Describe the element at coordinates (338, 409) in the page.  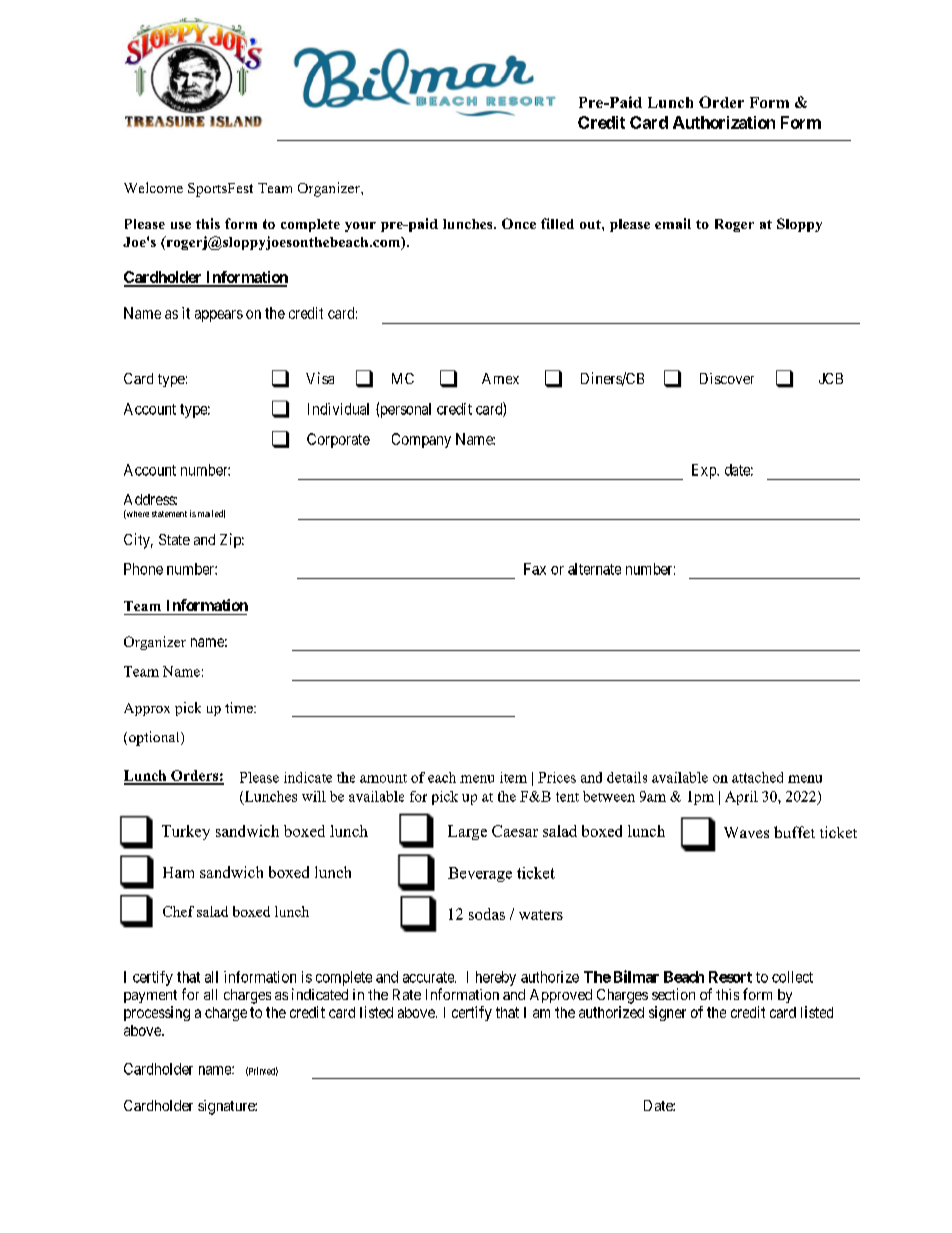
I see `Individual` at that location.
